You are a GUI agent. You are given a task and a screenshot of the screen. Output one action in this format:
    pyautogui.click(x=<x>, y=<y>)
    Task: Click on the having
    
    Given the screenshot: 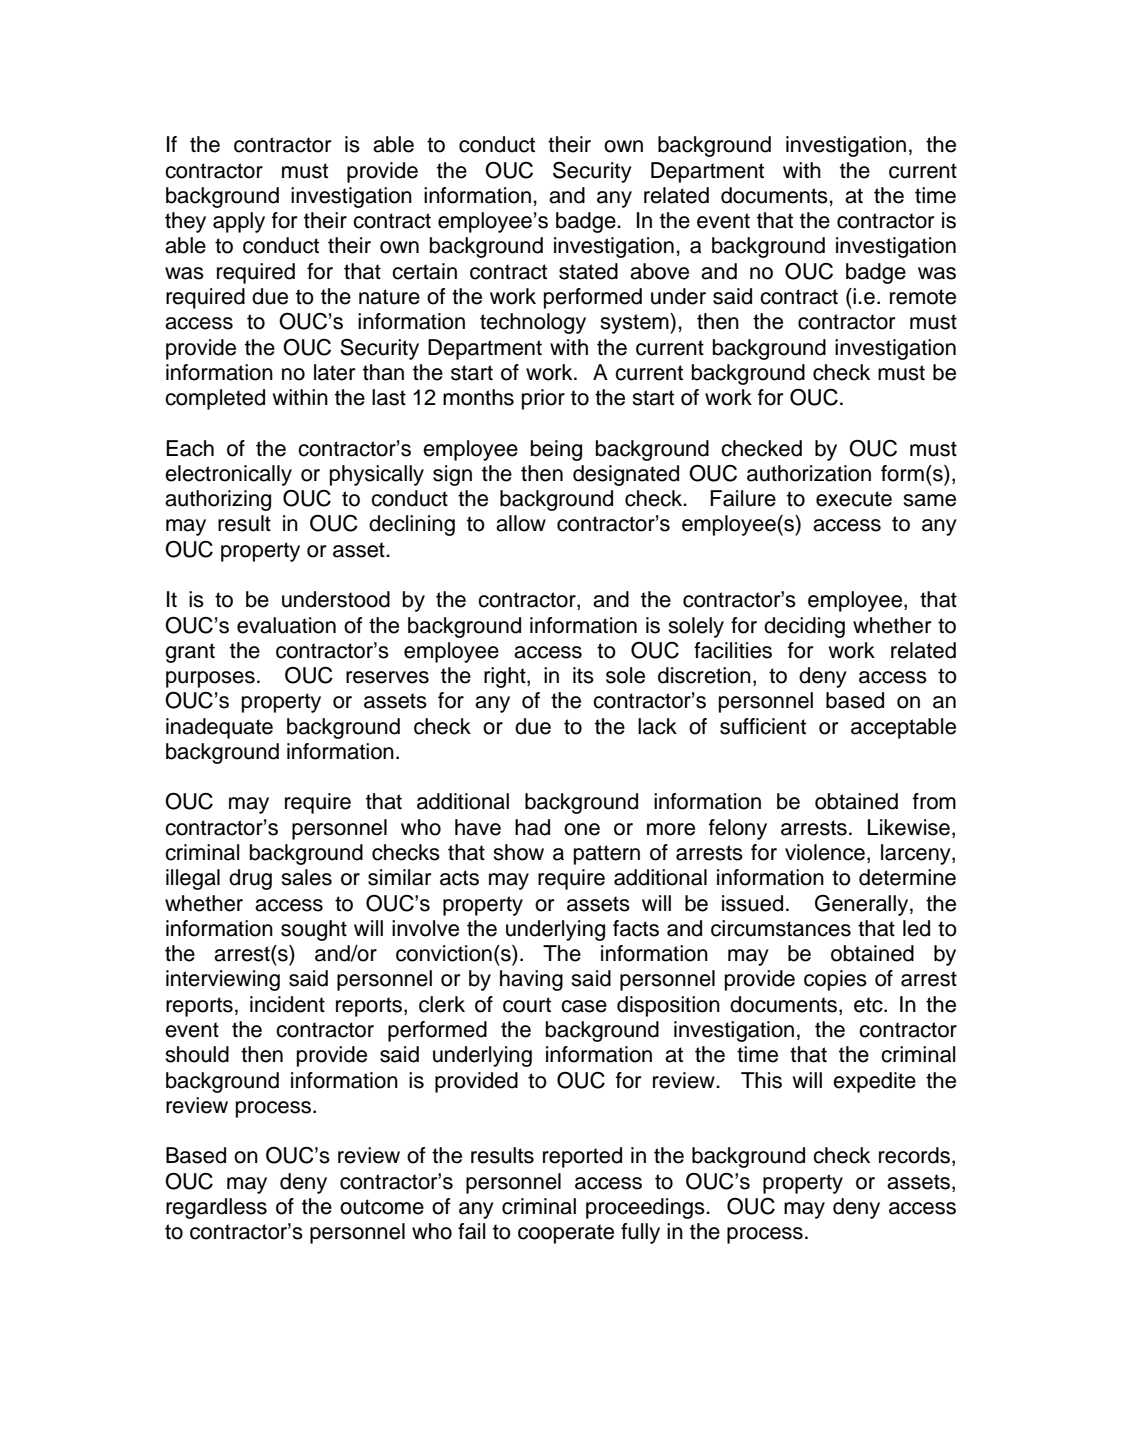 What is the action you would take?
    pyautogui.click(x=531, y=980)
